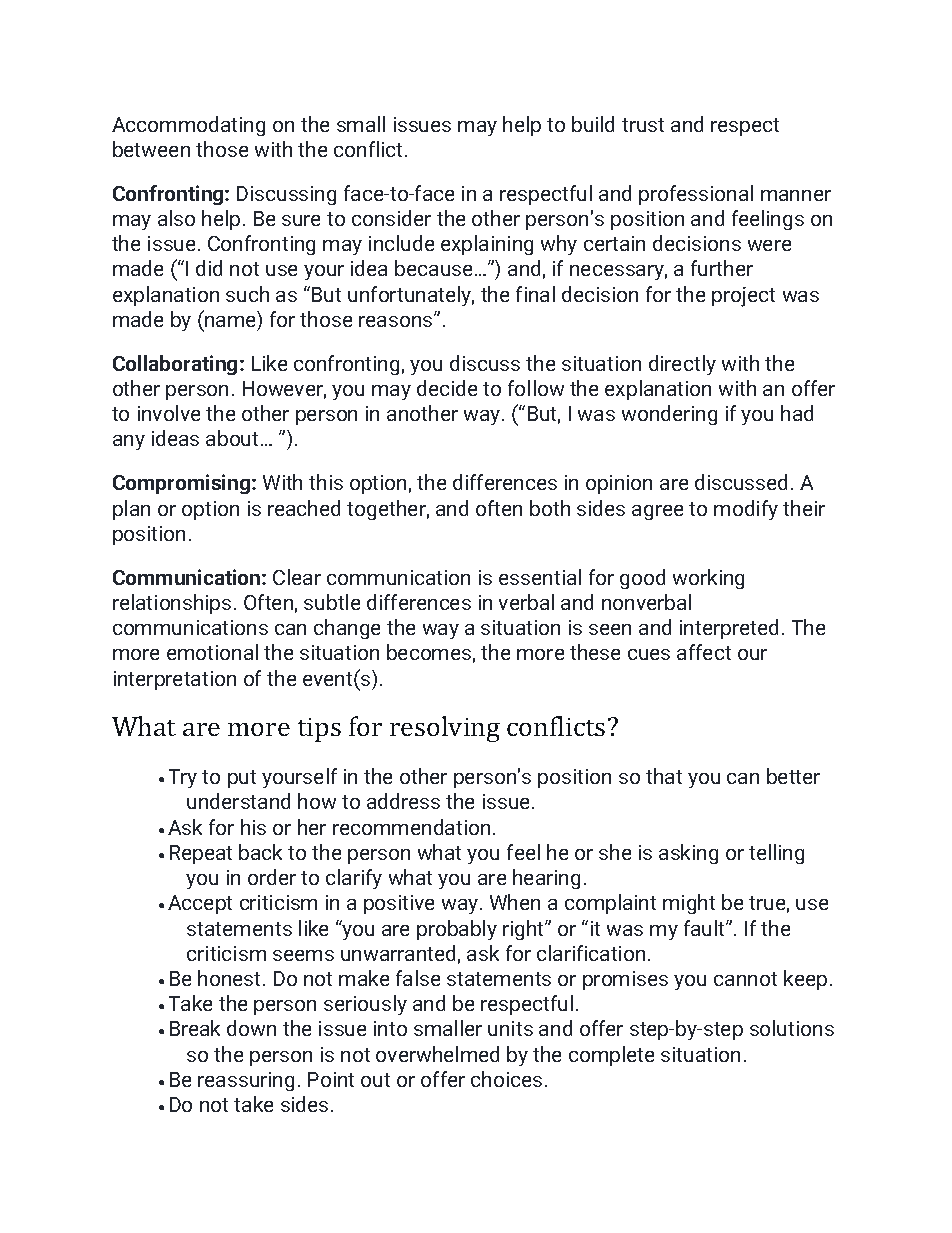 The height and width of the screenshot is (1233, 952). I want to click on essential, so click(540, 577).
